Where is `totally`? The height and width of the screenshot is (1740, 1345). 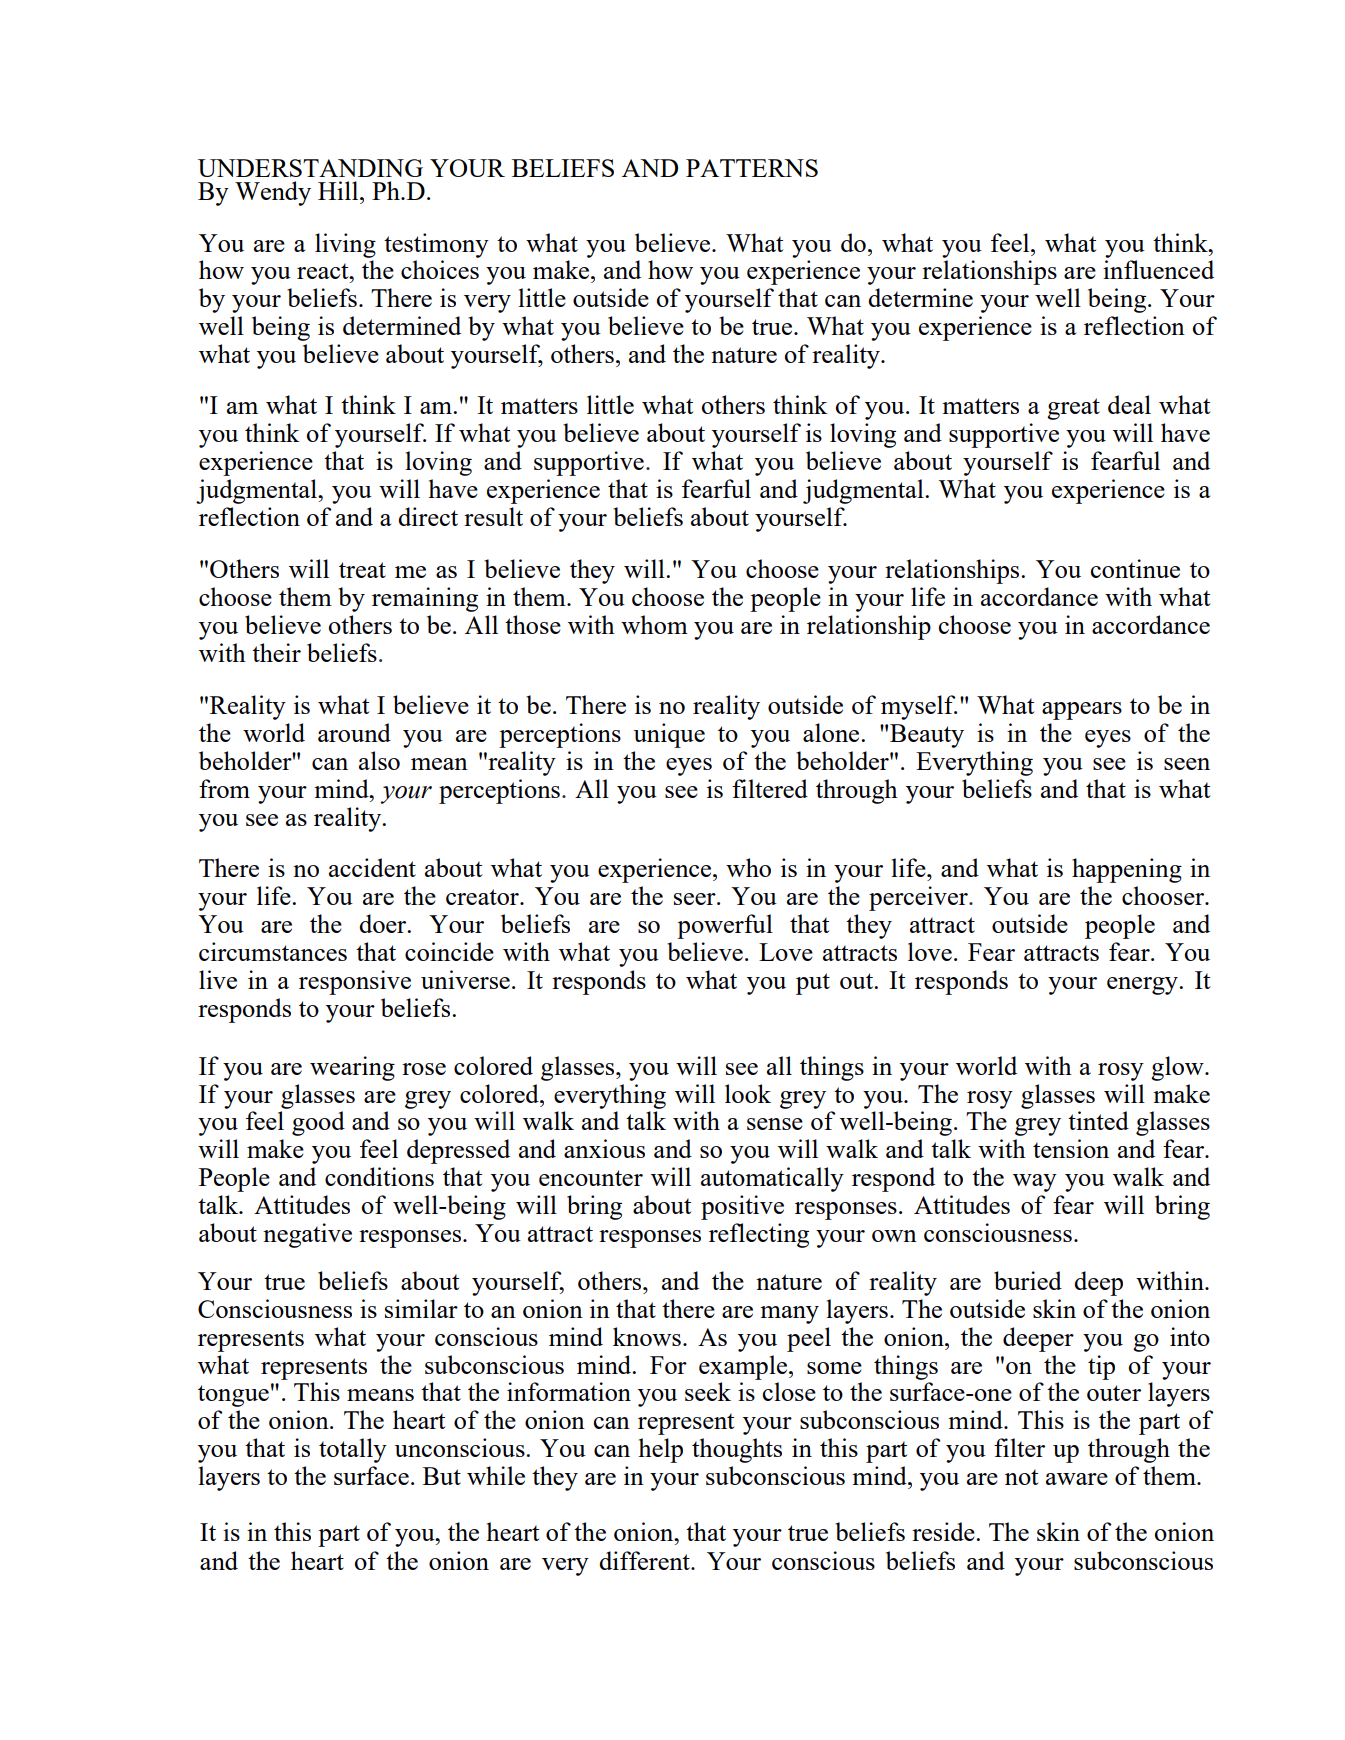
totally is located at coordinates (353, 1450).
